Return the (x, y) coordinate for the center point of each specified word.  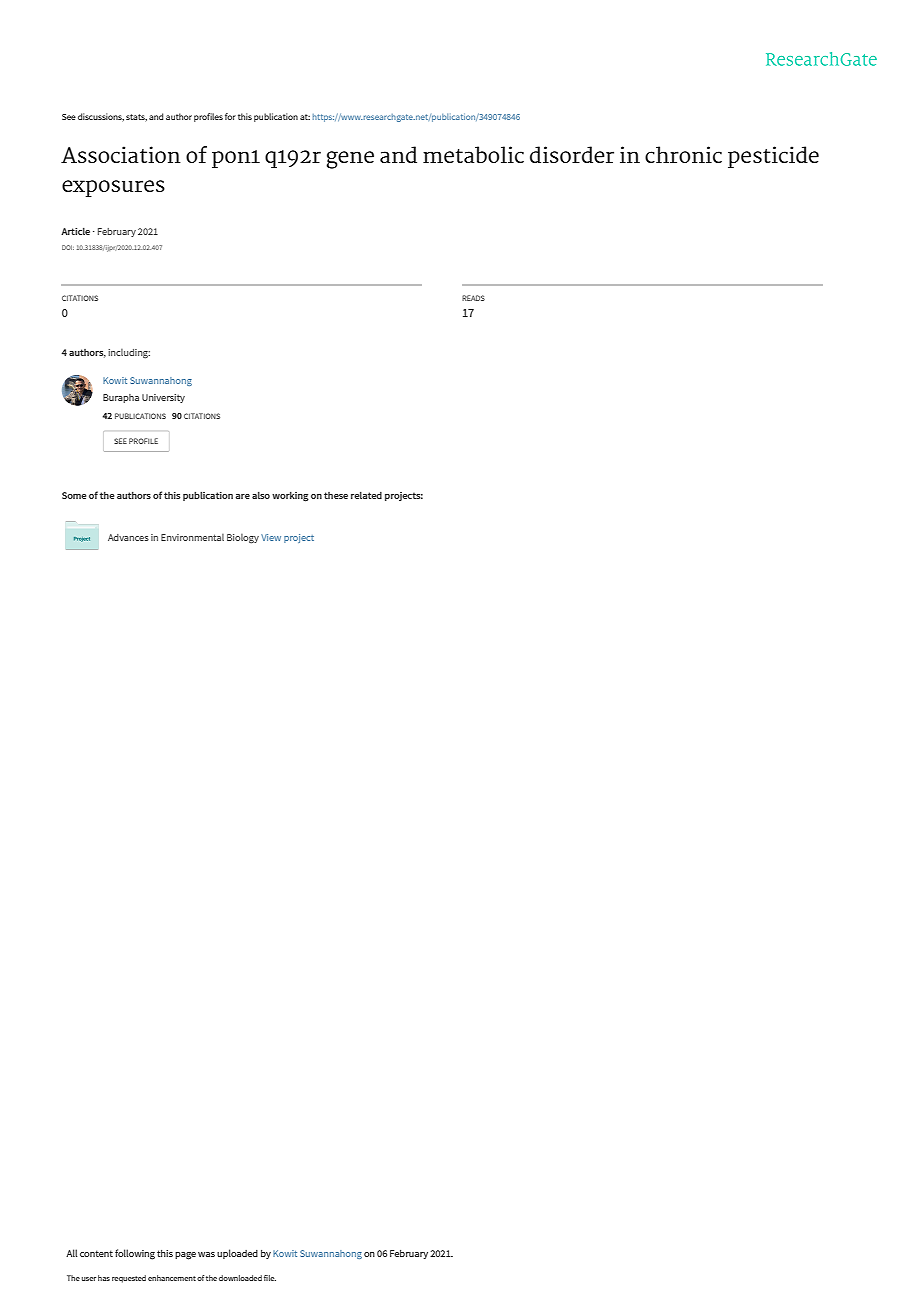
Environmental (192, 537)
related (366, 495)
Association (121, 154)
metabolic (473, 154)
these (336, 495)
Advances (128, 537)
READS (473, 298)
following (135, 1254)
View (271, 537)
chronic (683, 154)
